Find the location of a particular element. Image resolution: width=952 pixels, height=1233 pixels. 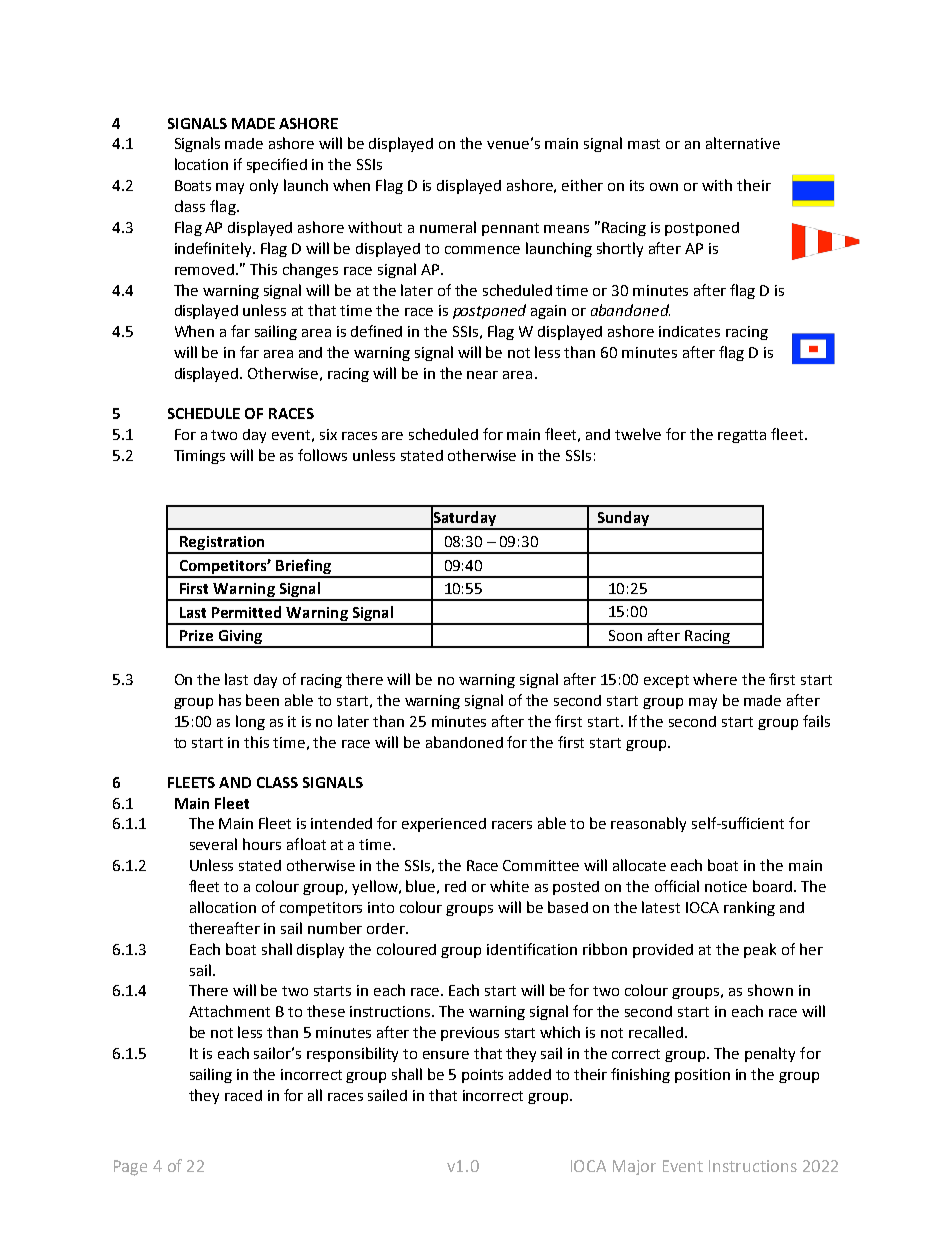

several is located at coordinates (213, 844).
